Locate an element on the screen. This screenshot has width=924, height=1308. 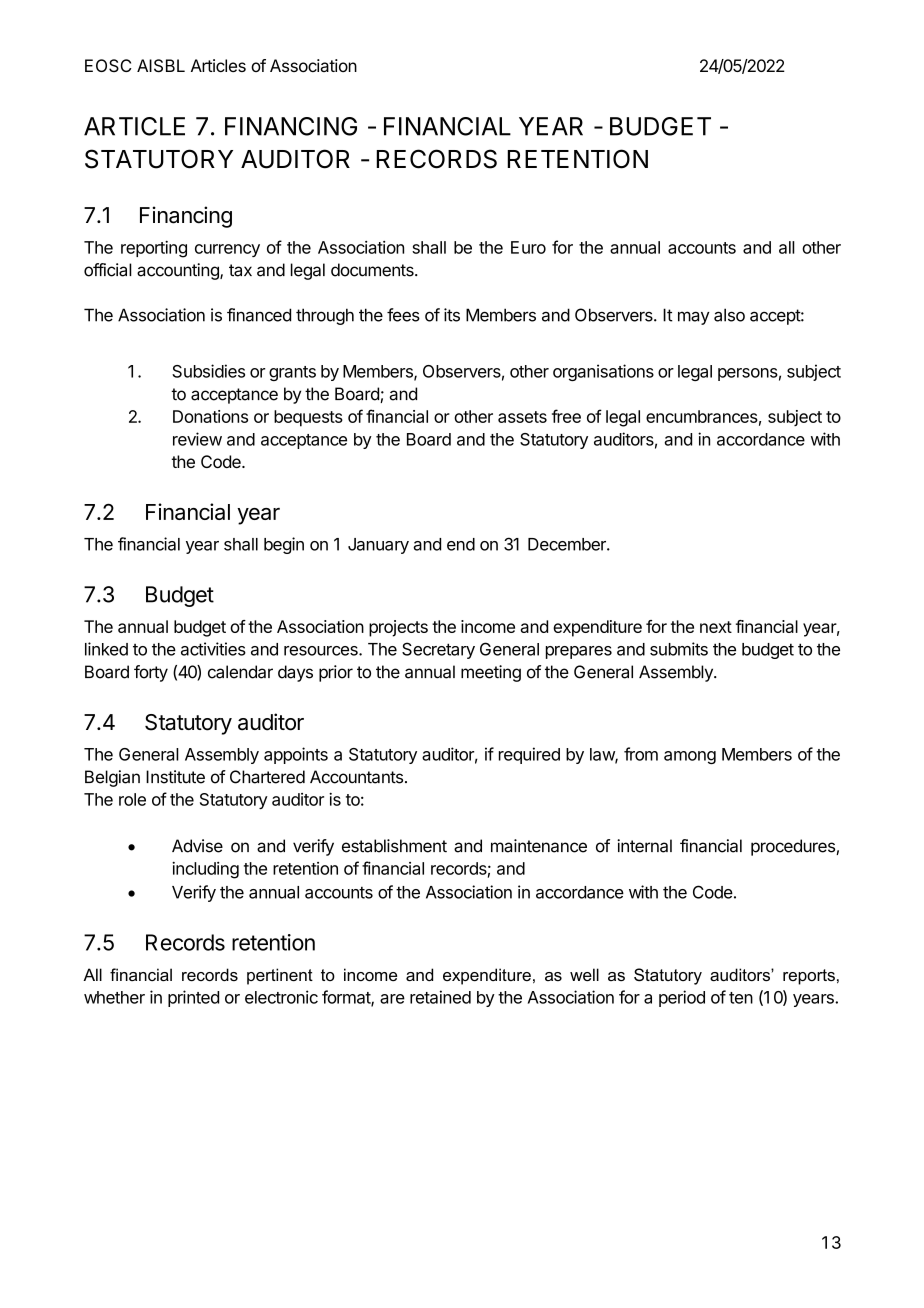
required is located at coordinates (529, 755).
